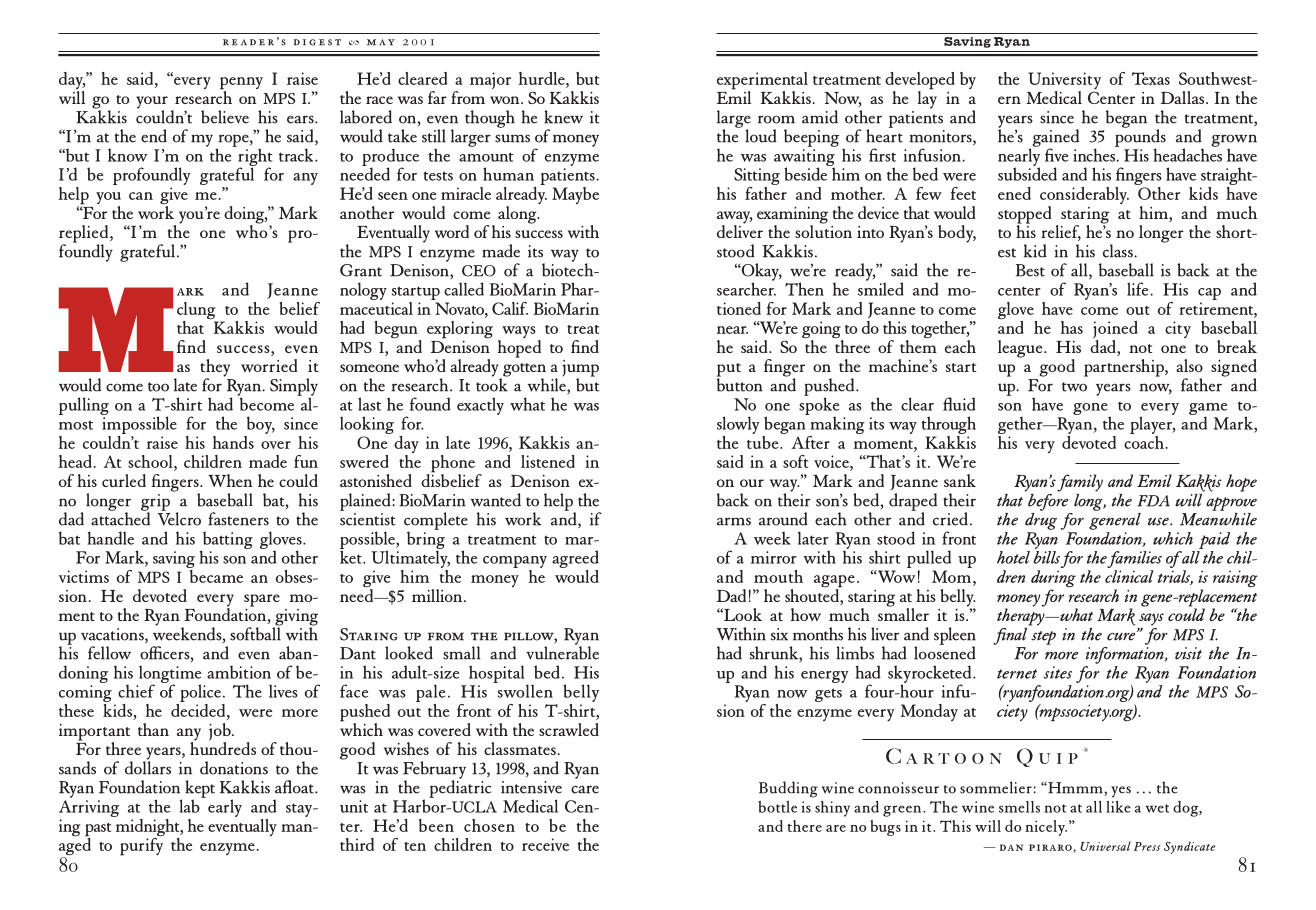  What do you see at coordinates (580, 369) in the screenshot?
I see `jump` at bounding box center [580, 369].
